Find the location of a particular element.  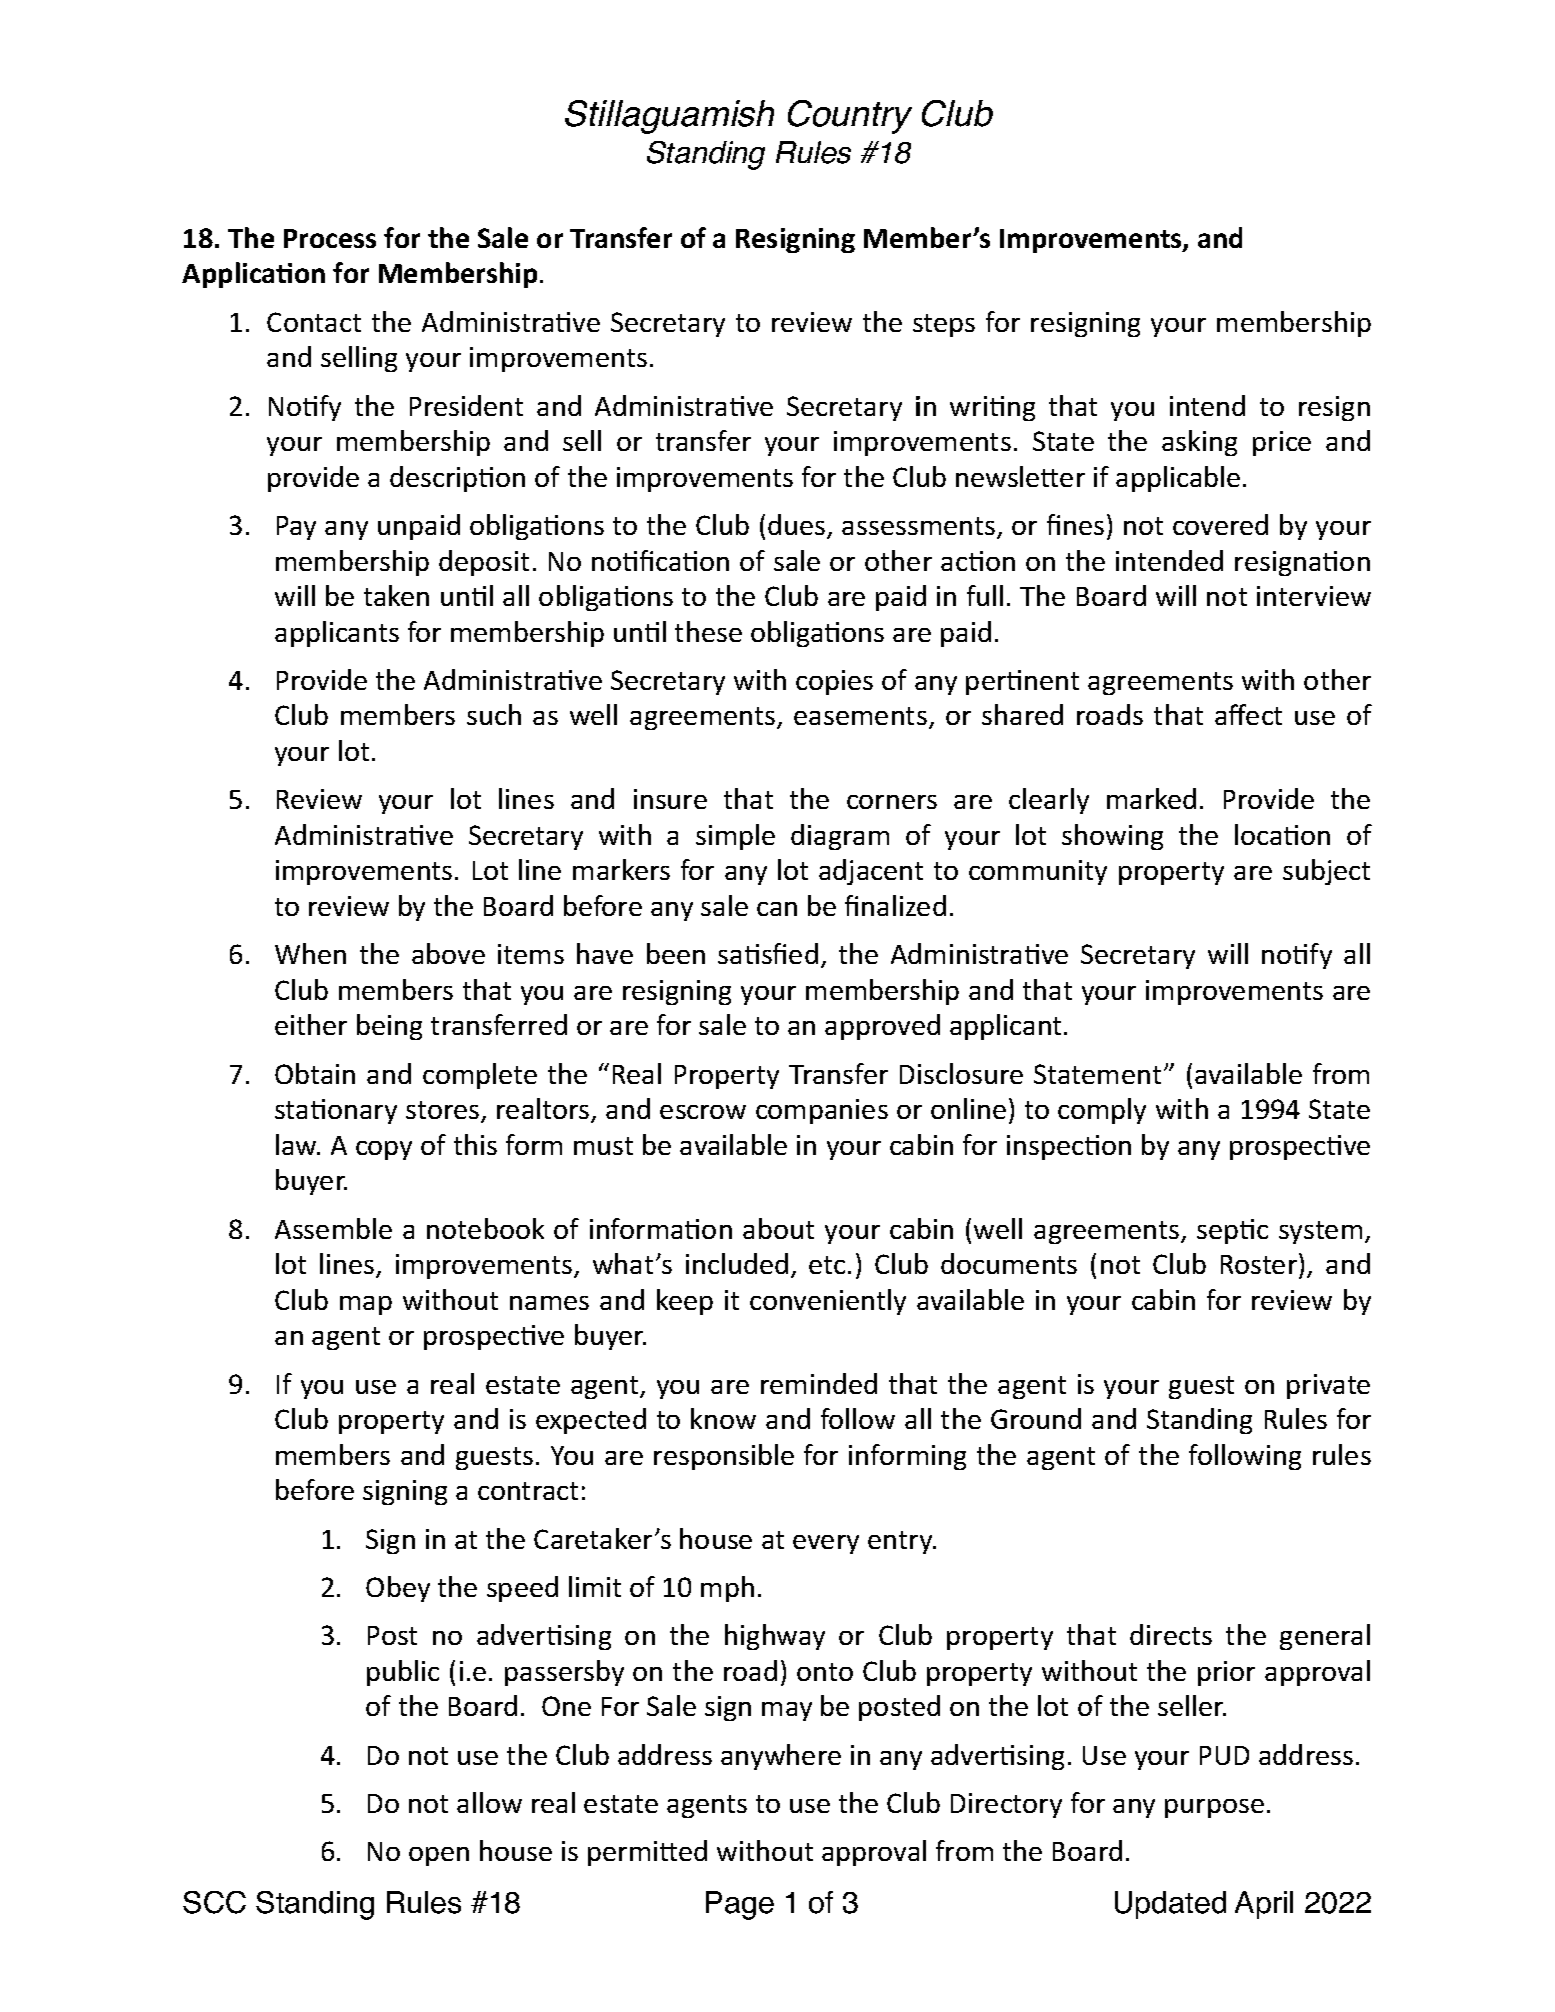

open is located at coordinates (439, 1856).
